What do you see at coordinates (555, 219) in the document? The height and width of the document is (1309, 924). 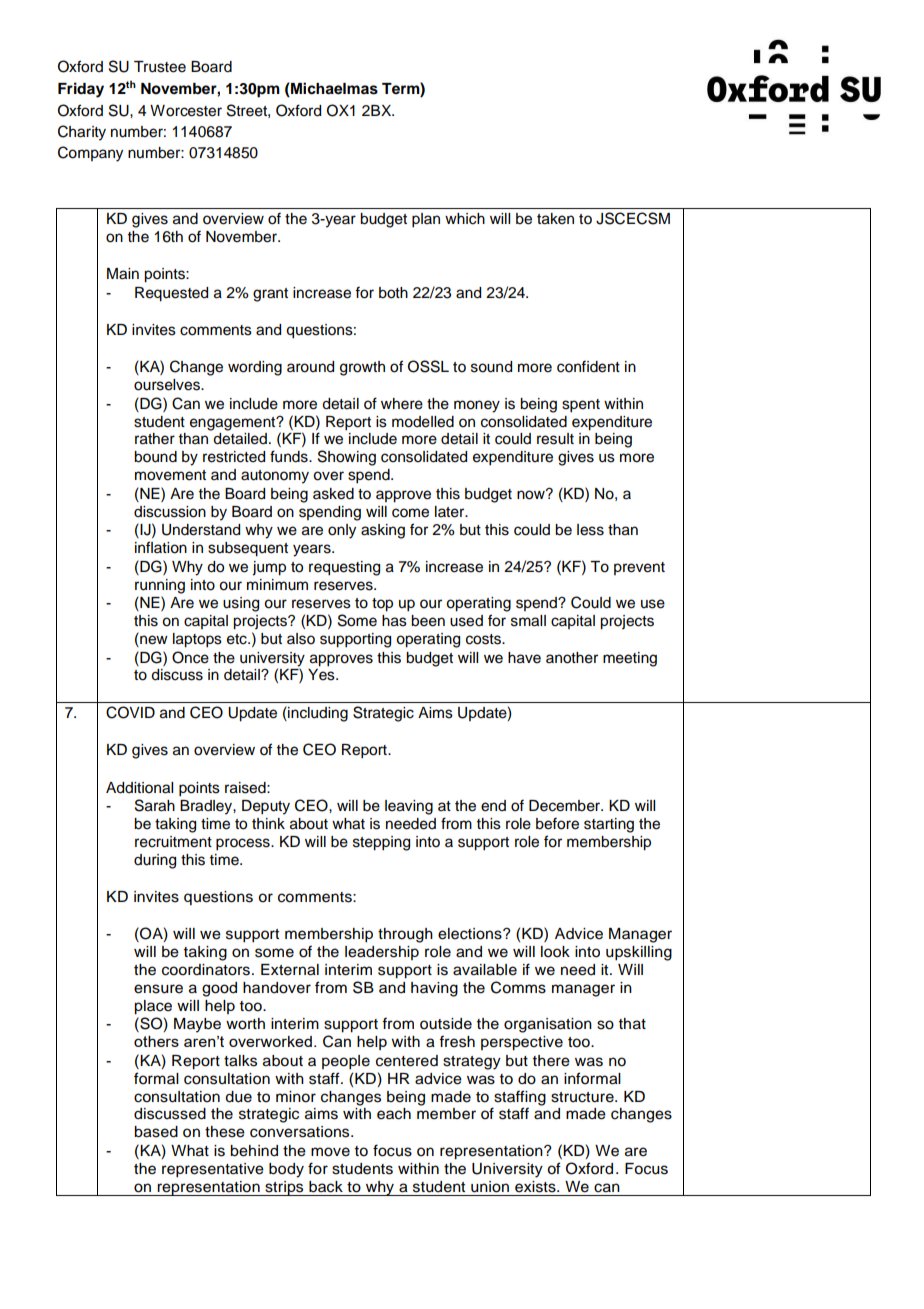 I see `taken` at bounding box center [555, 219].
